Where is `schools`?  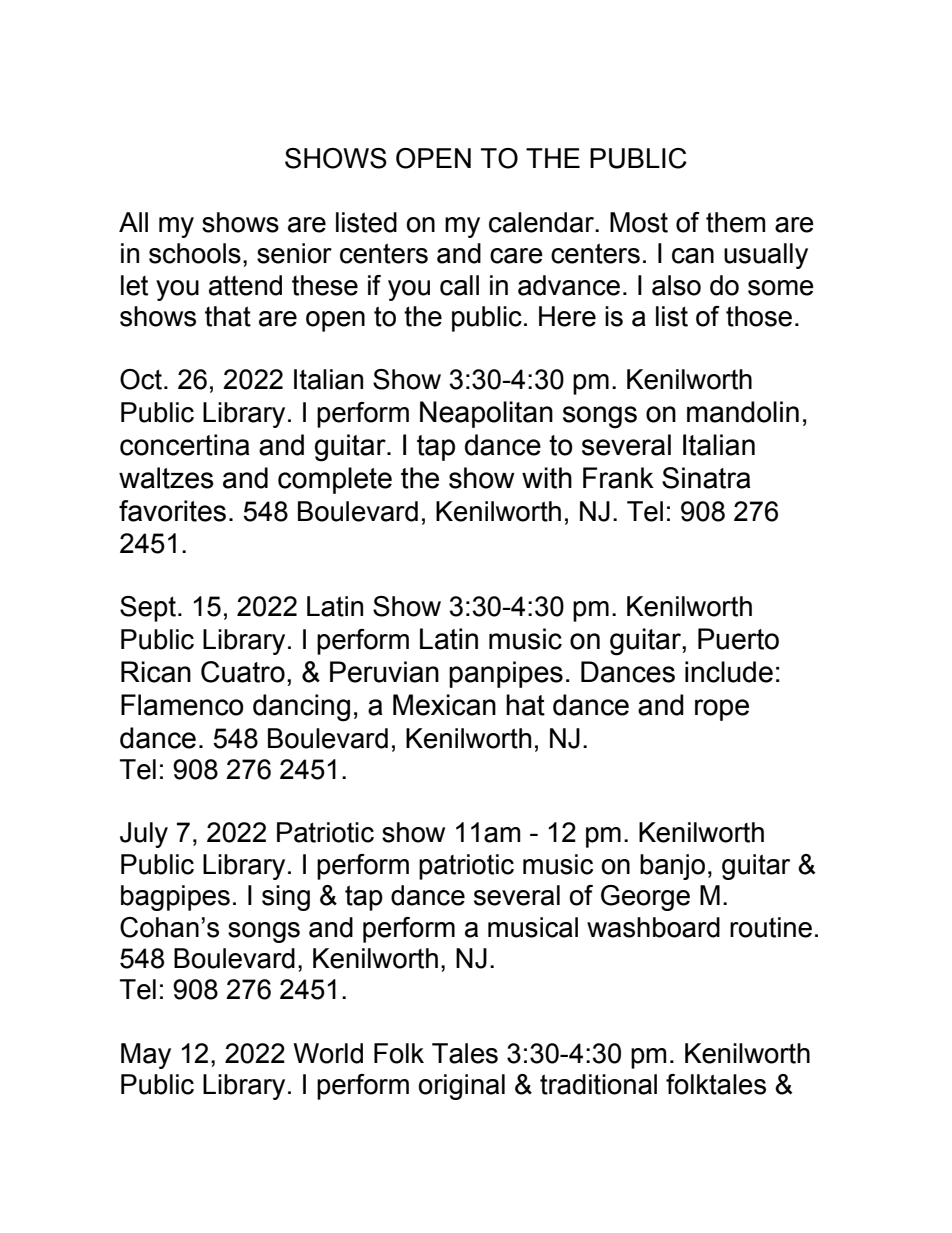
schools is located at coordinates (195, 253).
